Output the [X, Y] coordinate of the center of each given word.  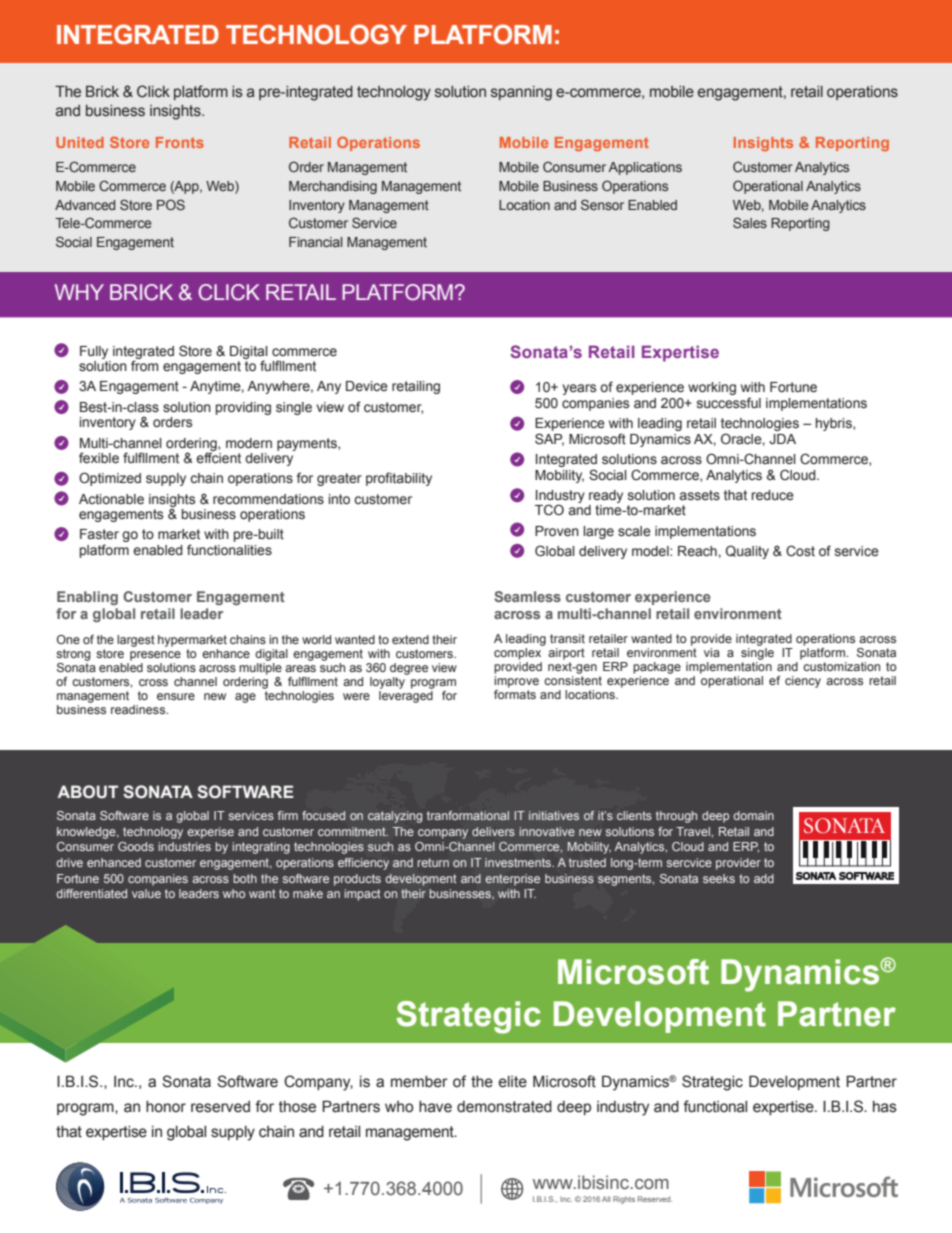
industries [184, 846]
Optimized [110, 479]
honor [166, 1107]
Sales [750, 222]
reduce [773, 495]
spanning [521, 93]
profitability [399, 479]
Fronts [180, 142]
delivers [493, 832]
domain [753, 815]
